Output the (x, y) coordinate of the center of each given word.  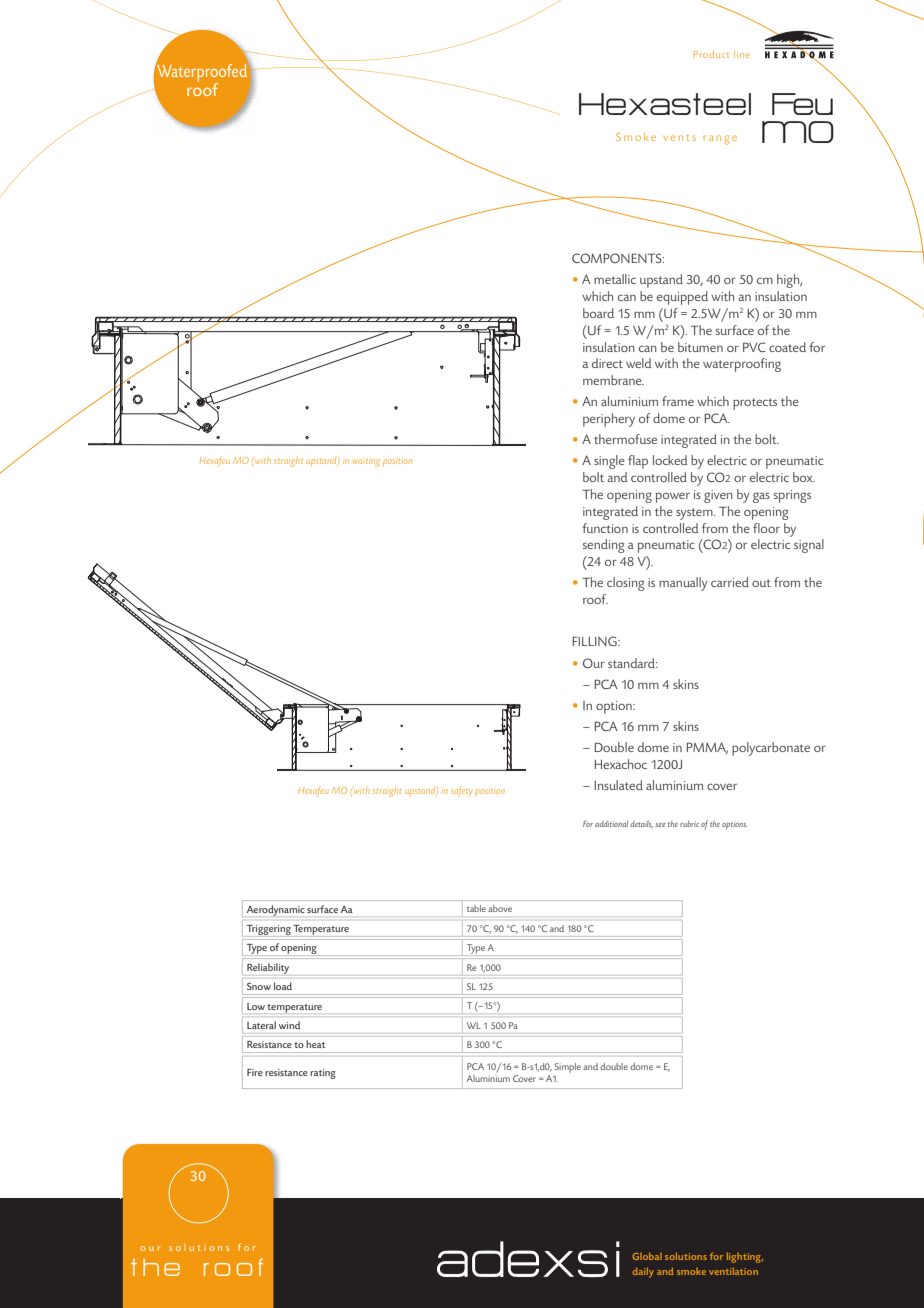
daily (643, 1272)
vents (679, 138)
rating (323, 1074)
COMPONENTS (618, 258)
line (742, 54)
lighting (745, 1257)
